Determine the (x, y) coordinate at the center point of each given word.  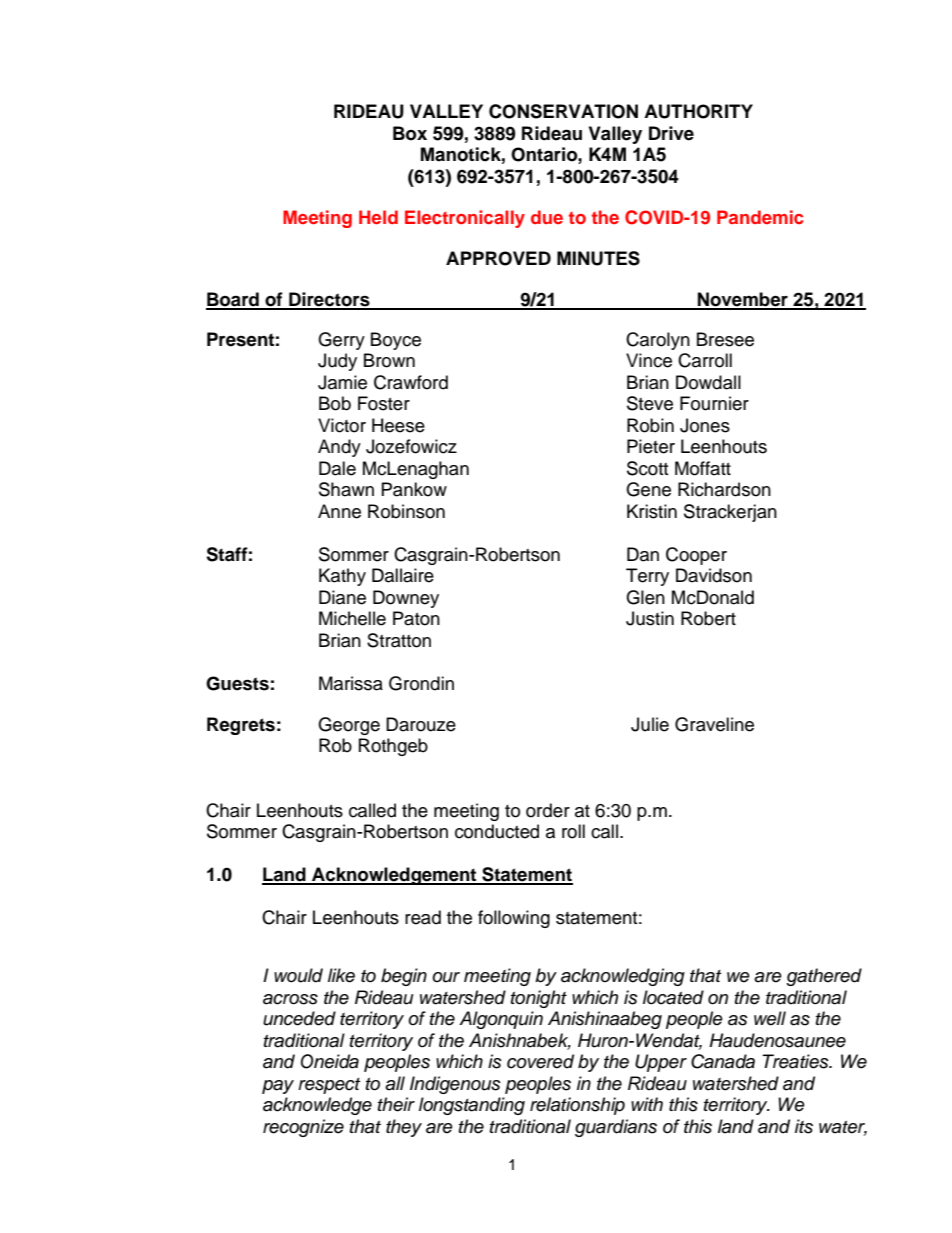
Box (410, 133)
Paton (416, 618)
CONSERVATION (563, 111)
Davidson (714, 575)
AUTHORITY (698, 111)
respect (329, 1086)
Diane (342, 597)
